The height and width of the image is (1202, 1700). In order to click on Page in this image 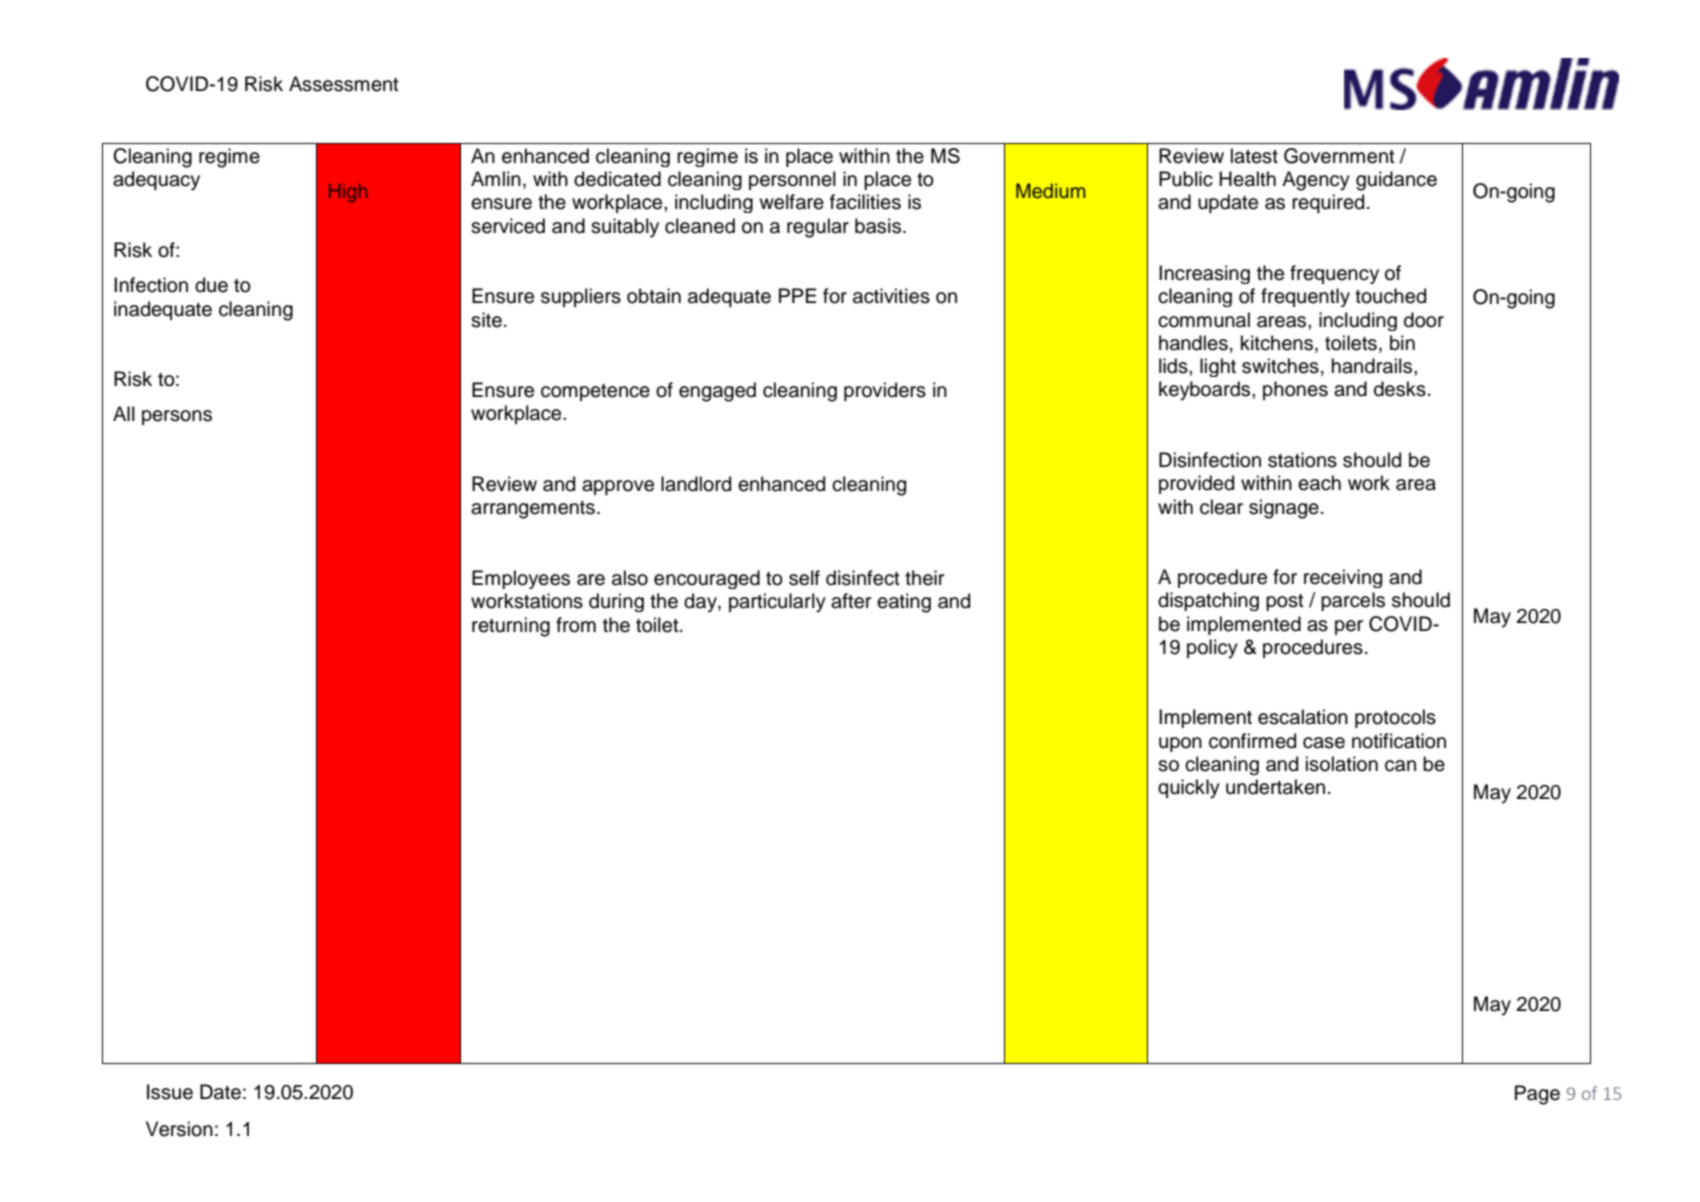, I will do `click(1537, 1095)`.
